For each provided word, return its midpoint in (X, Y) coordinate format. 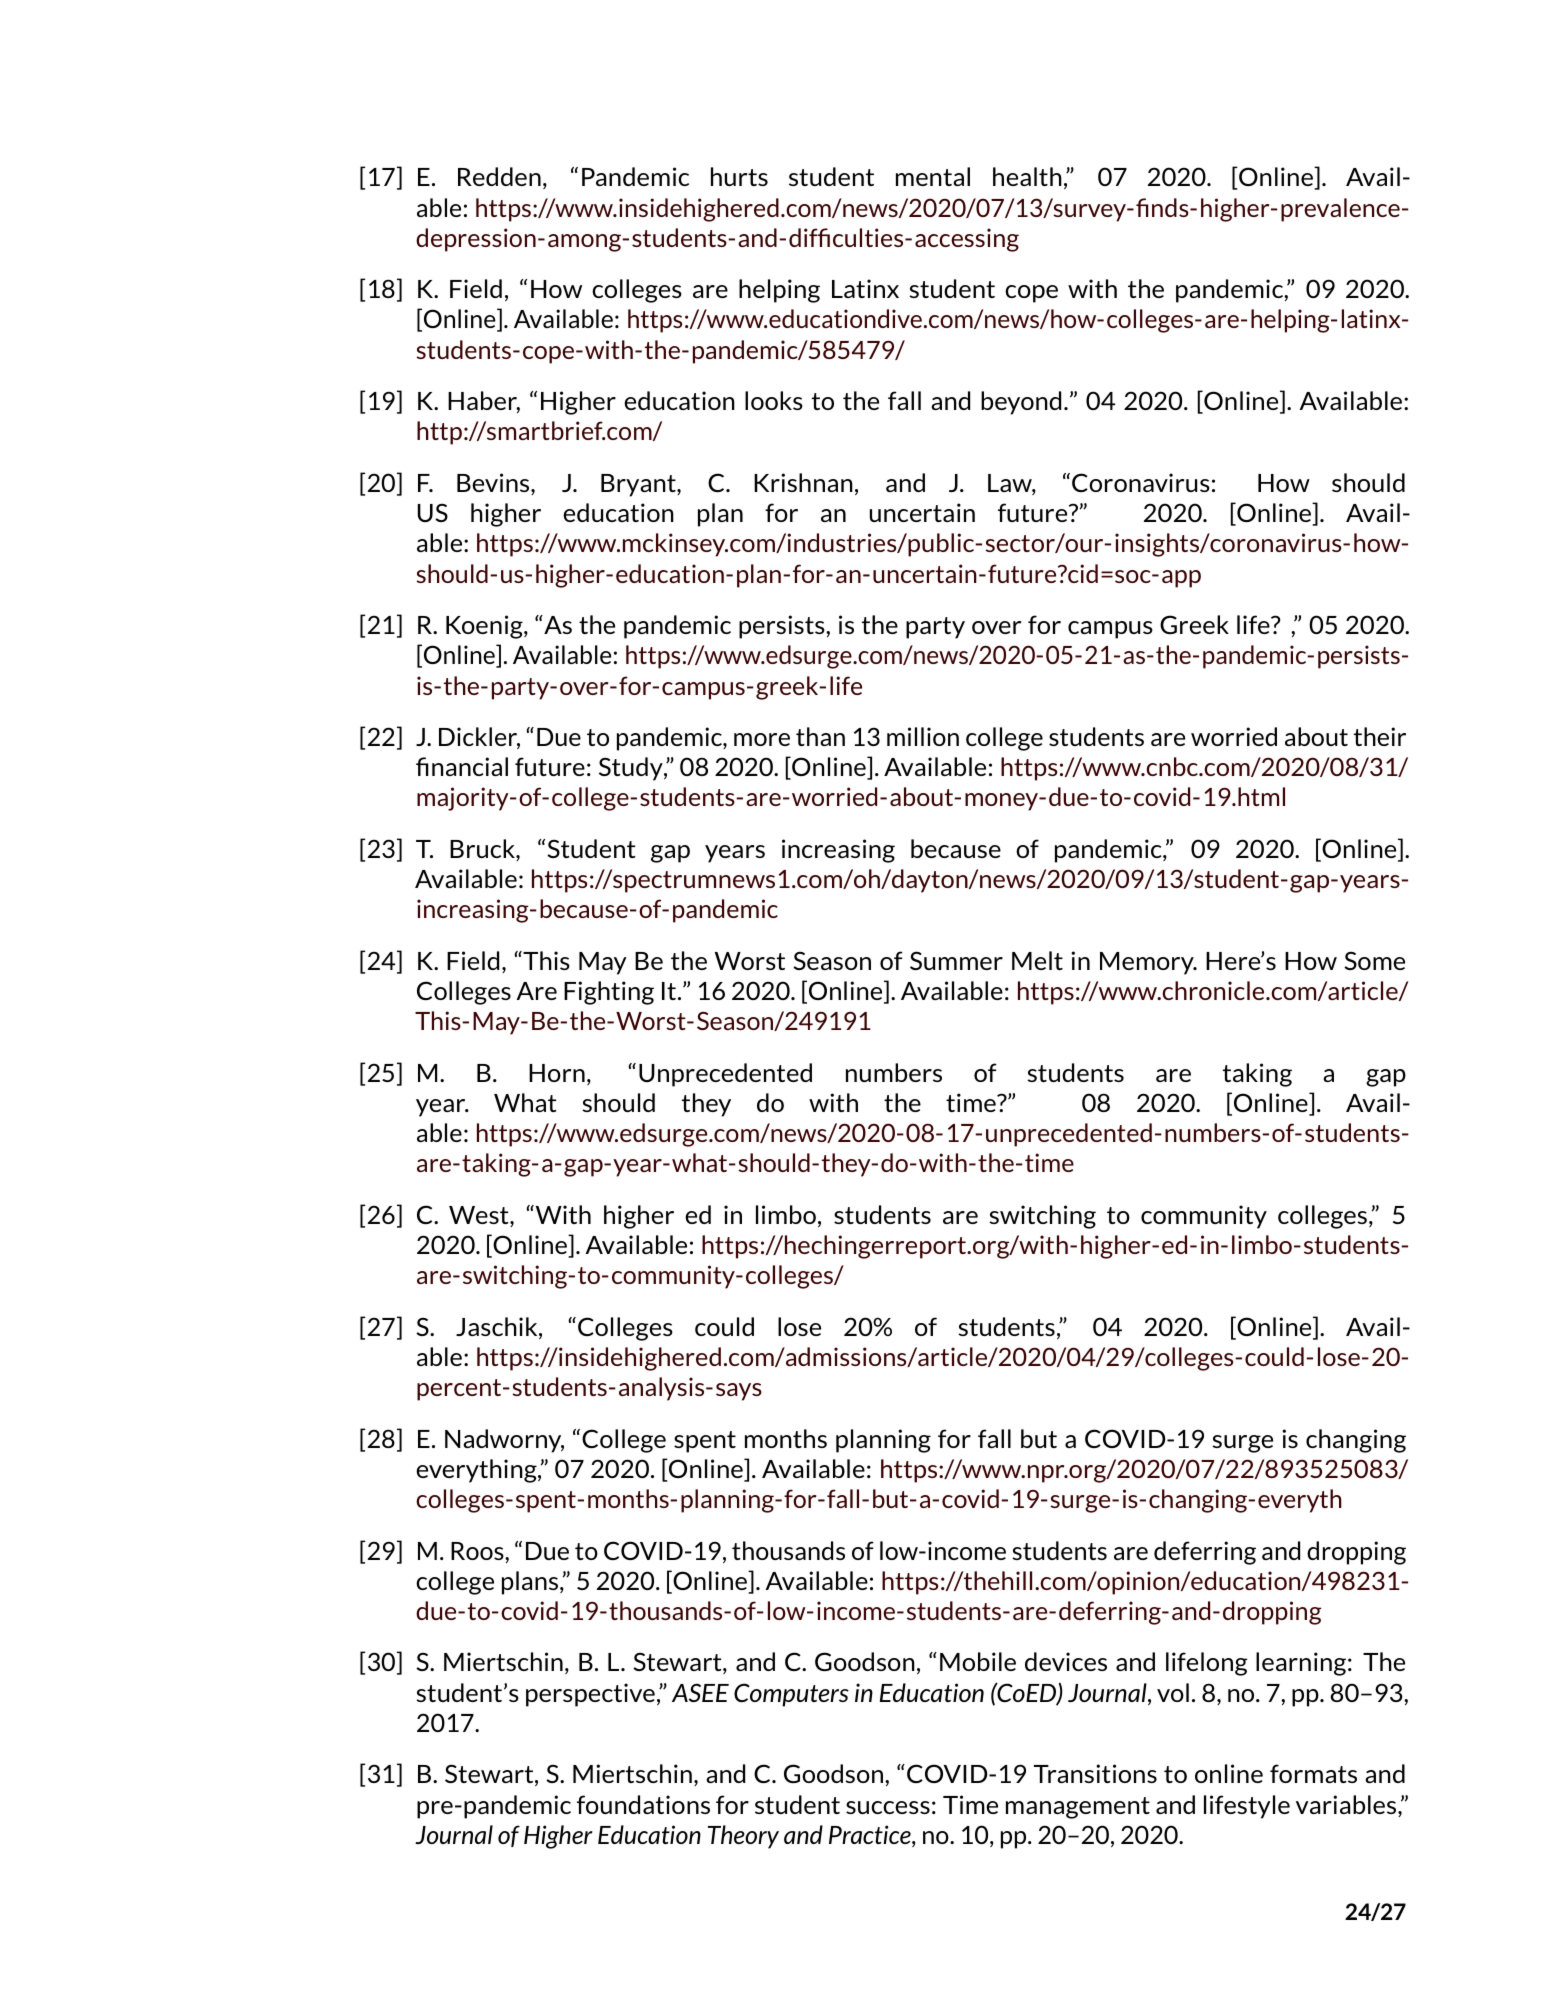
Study (632, 769)
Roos (478, 1551)
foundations (643, 1804)
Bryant (639, 485)
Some (1374, 960)
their (1380, 736)
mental (933, 176)
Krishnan (803, 482)
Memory (1148, 963)
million (923, 736)
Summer (956, 960)
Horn (557, 1073)
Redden (499, 176)
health (1027, 176)
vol (1173, 1692)
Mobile (978, 1661)
